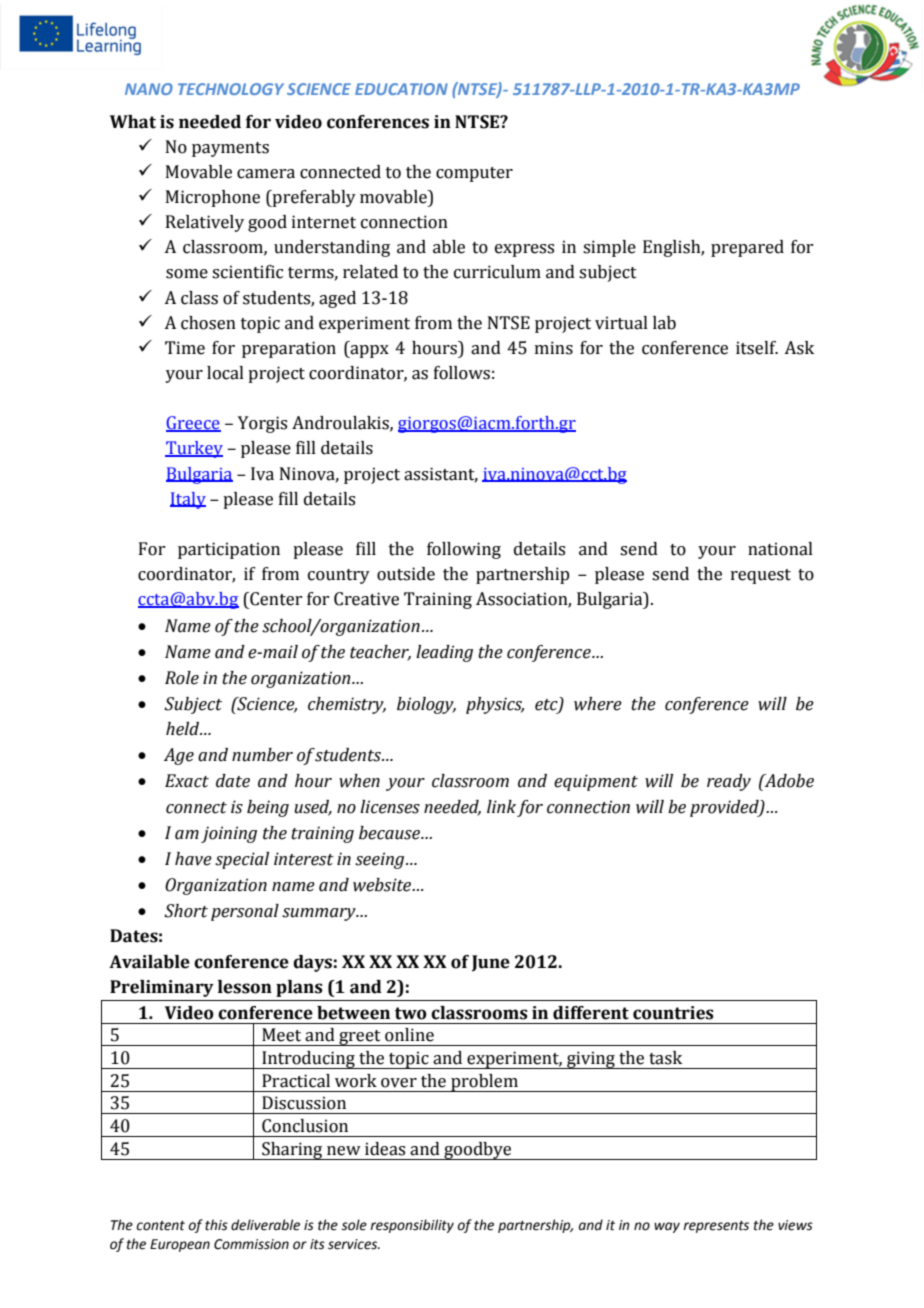 The image size is (924, 1308). I want to click on payments, so click(230, 149).
